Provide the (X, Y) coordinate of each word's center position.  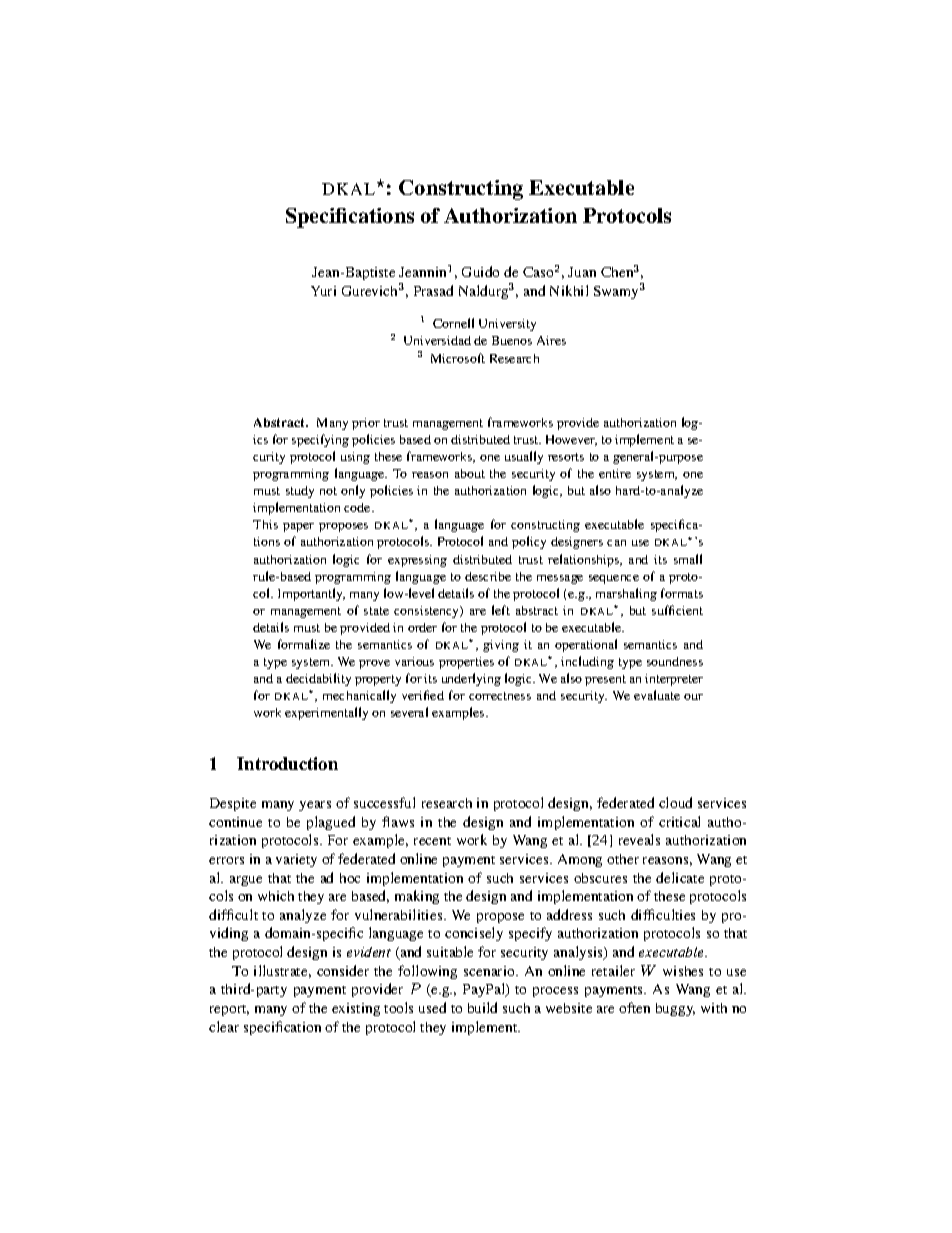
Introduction (287, 763)
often (634, 1007)
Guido (480, 271)
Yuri (323, 291)
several (409, 712)
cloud (675, 802)
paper (298, 527)
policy (529, 542)
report (229, 1010)
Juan (582, 272)
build (482, 1007)
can (616, 543)
